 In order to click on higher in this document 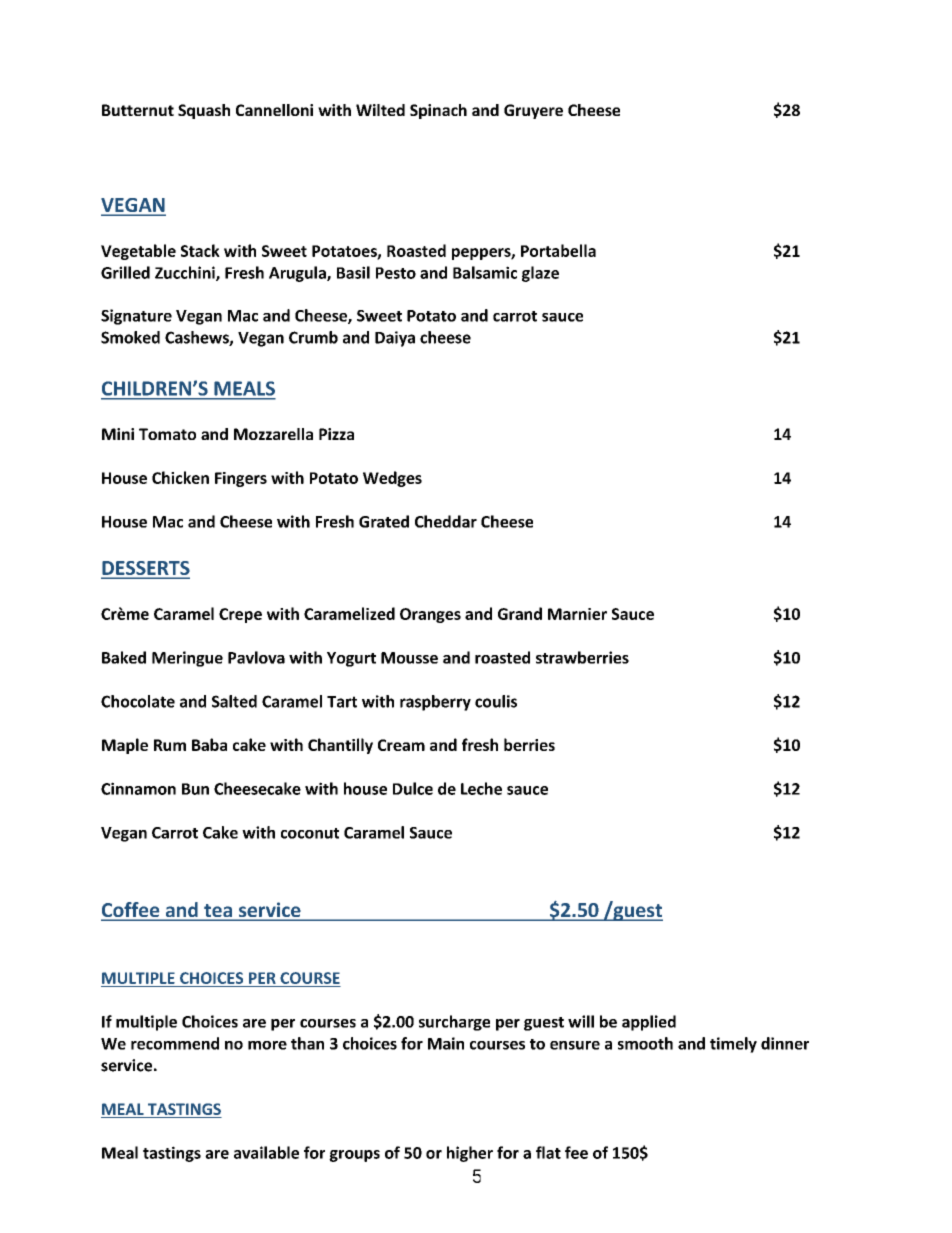, I will do `click(470, 1154)`.
